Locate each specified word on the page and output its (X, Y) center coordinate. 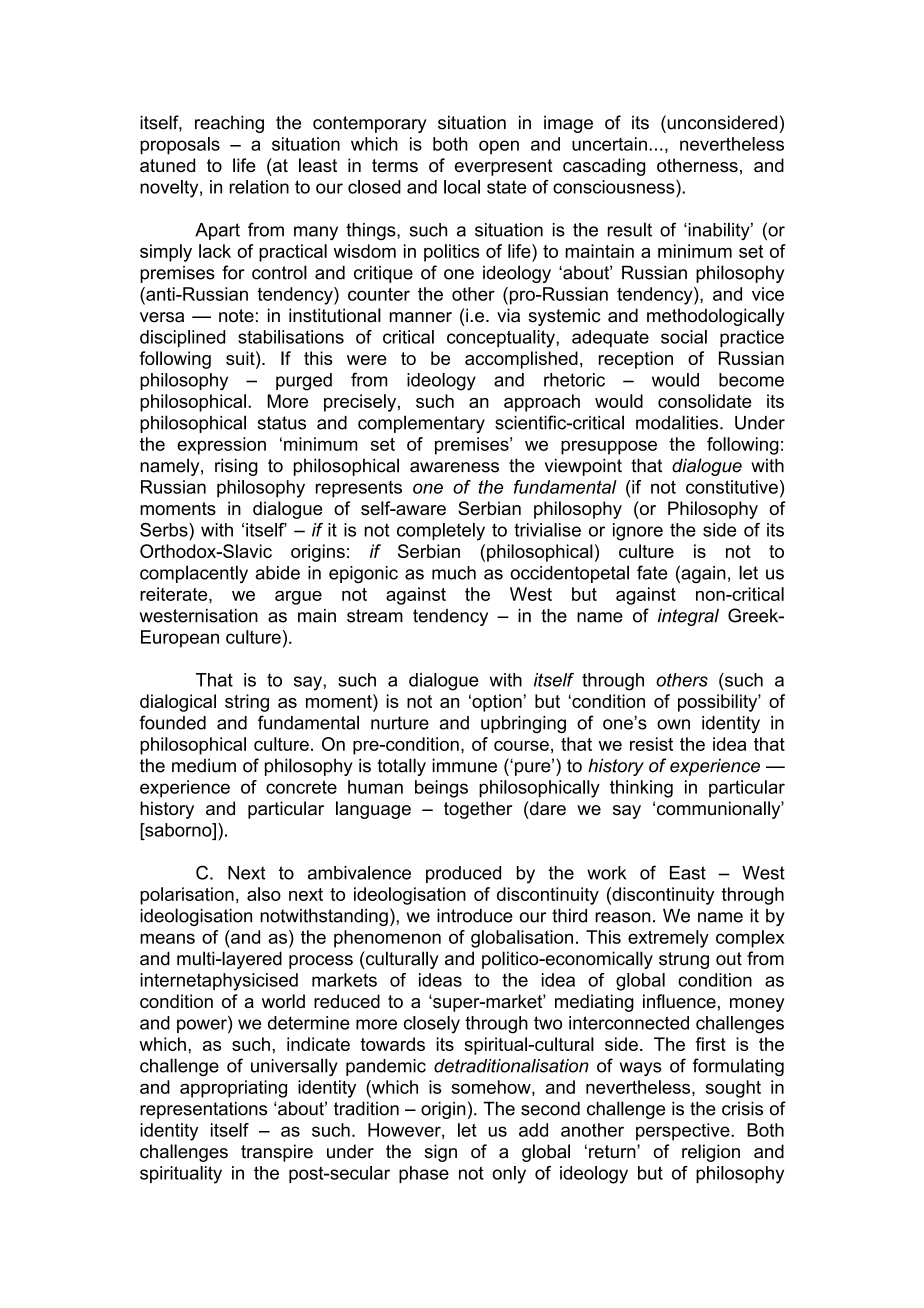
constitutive (732, 487)
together (478, 810)
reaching (229, 124)
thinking (641, 789)
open (499, 147)
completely (441, 532)
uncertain (609, 144)
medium (204, 765)
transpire (277, 1153)
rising (236, 467)
